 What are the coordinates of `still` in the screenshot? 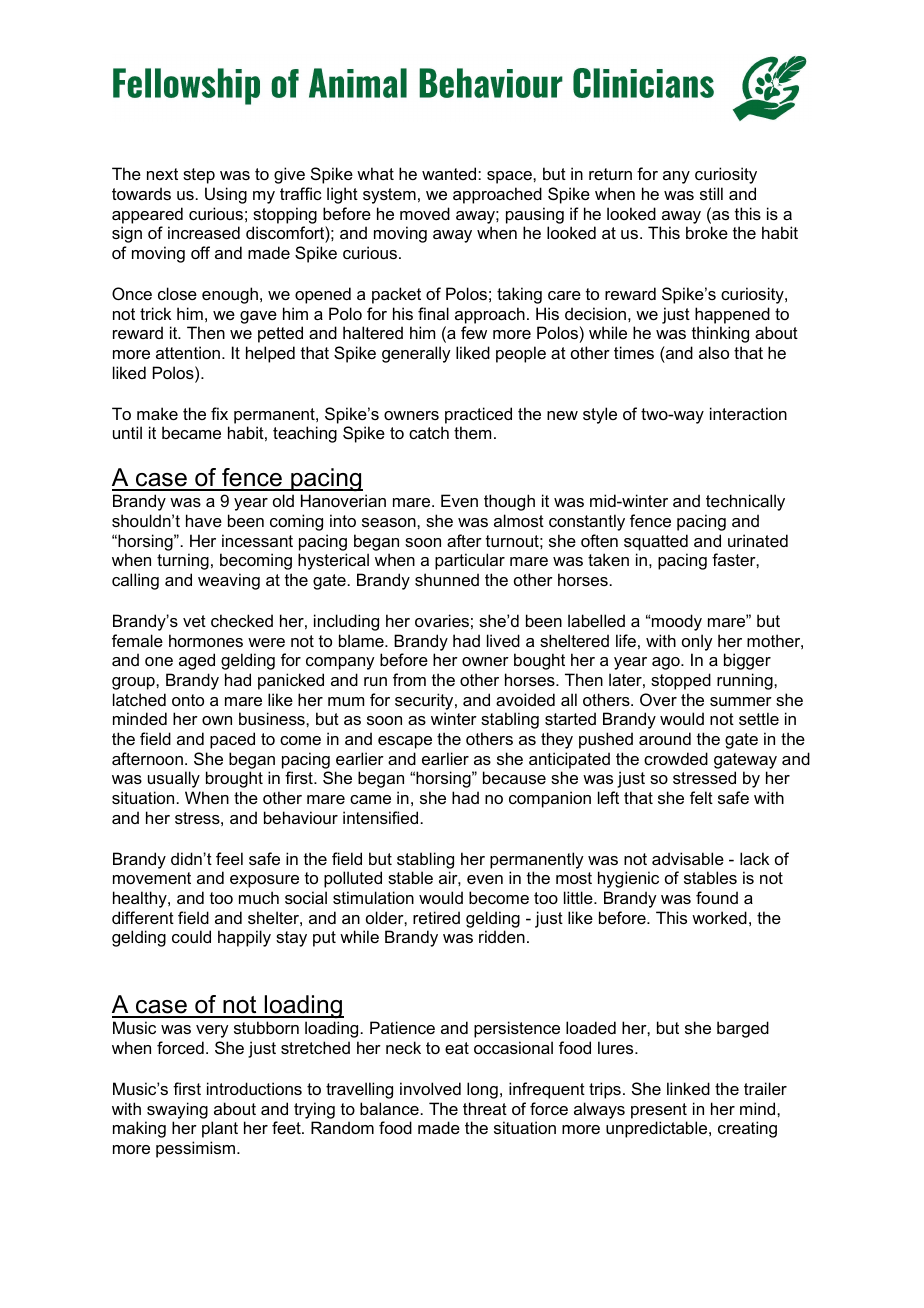 It's located at (711, 193).
